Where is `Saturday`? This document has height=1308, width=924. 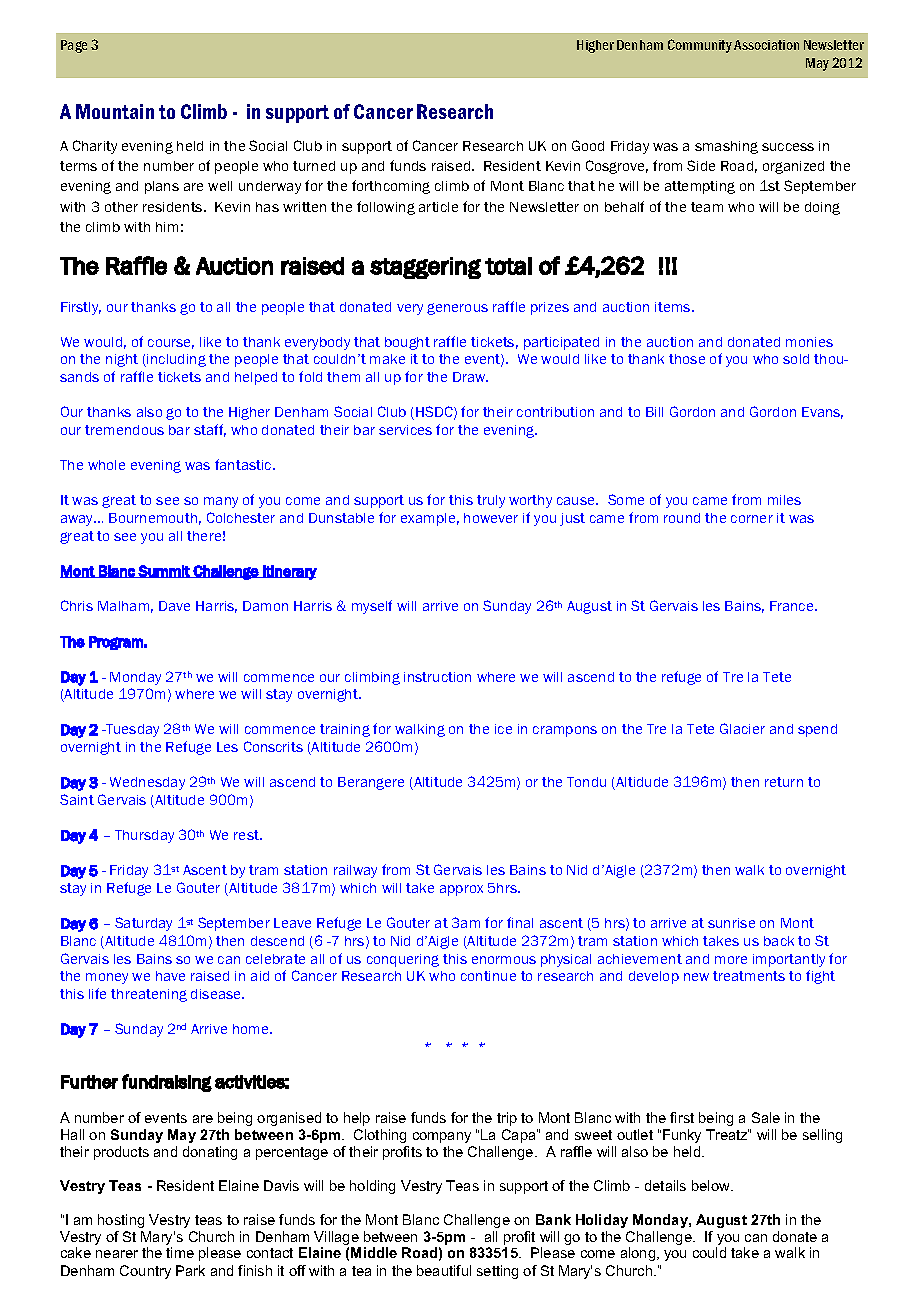 Saturday is located at coordinates (143, 924).
